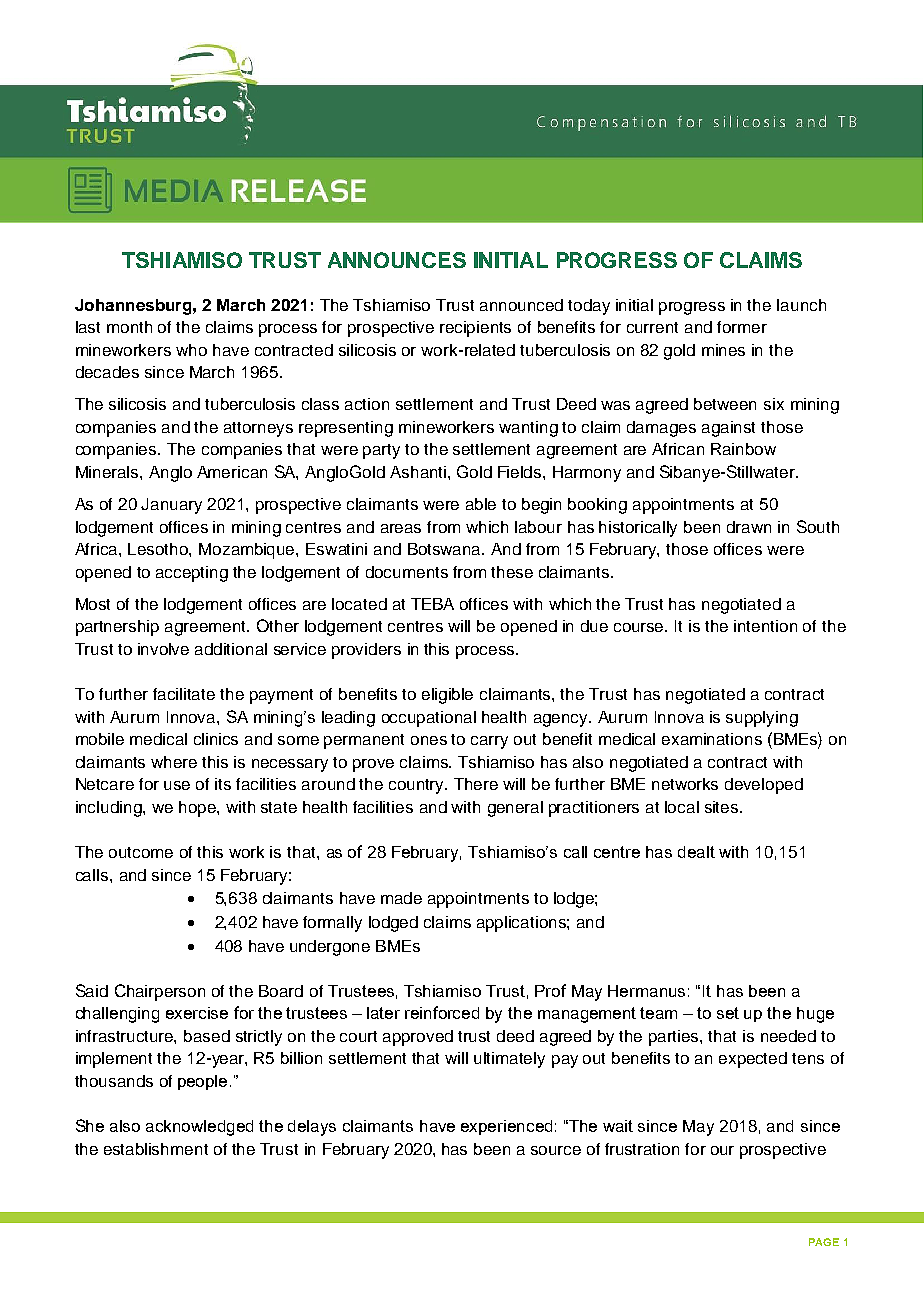 This document has height=1307, width=924. I want to click on recipients, so click(475, 329).
